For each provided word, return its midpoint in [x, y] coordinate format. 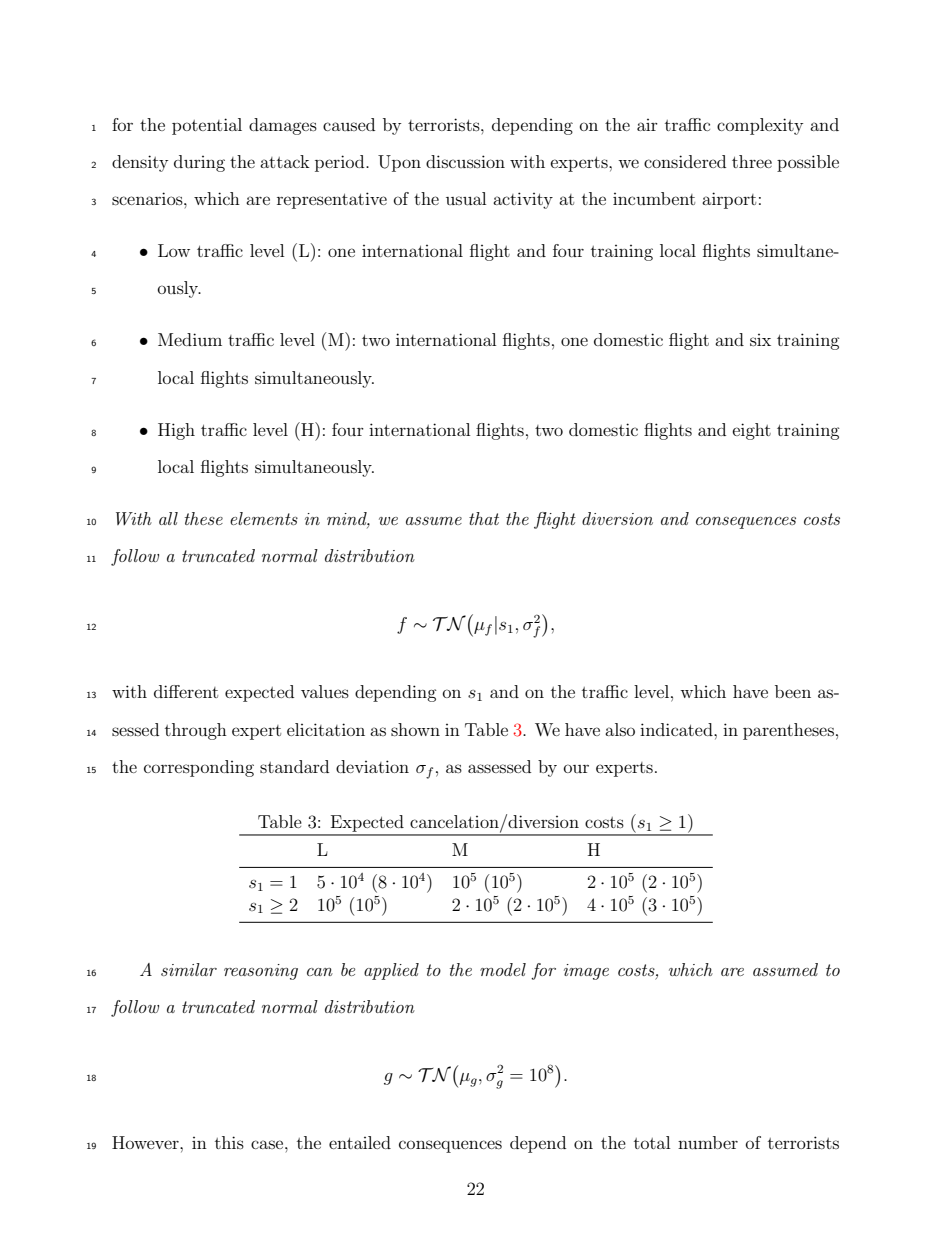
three [752, 161]
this [229, 1142]
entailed [360, 1142]
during [199, 163]
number [708, 1142]
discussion [465, 161]
